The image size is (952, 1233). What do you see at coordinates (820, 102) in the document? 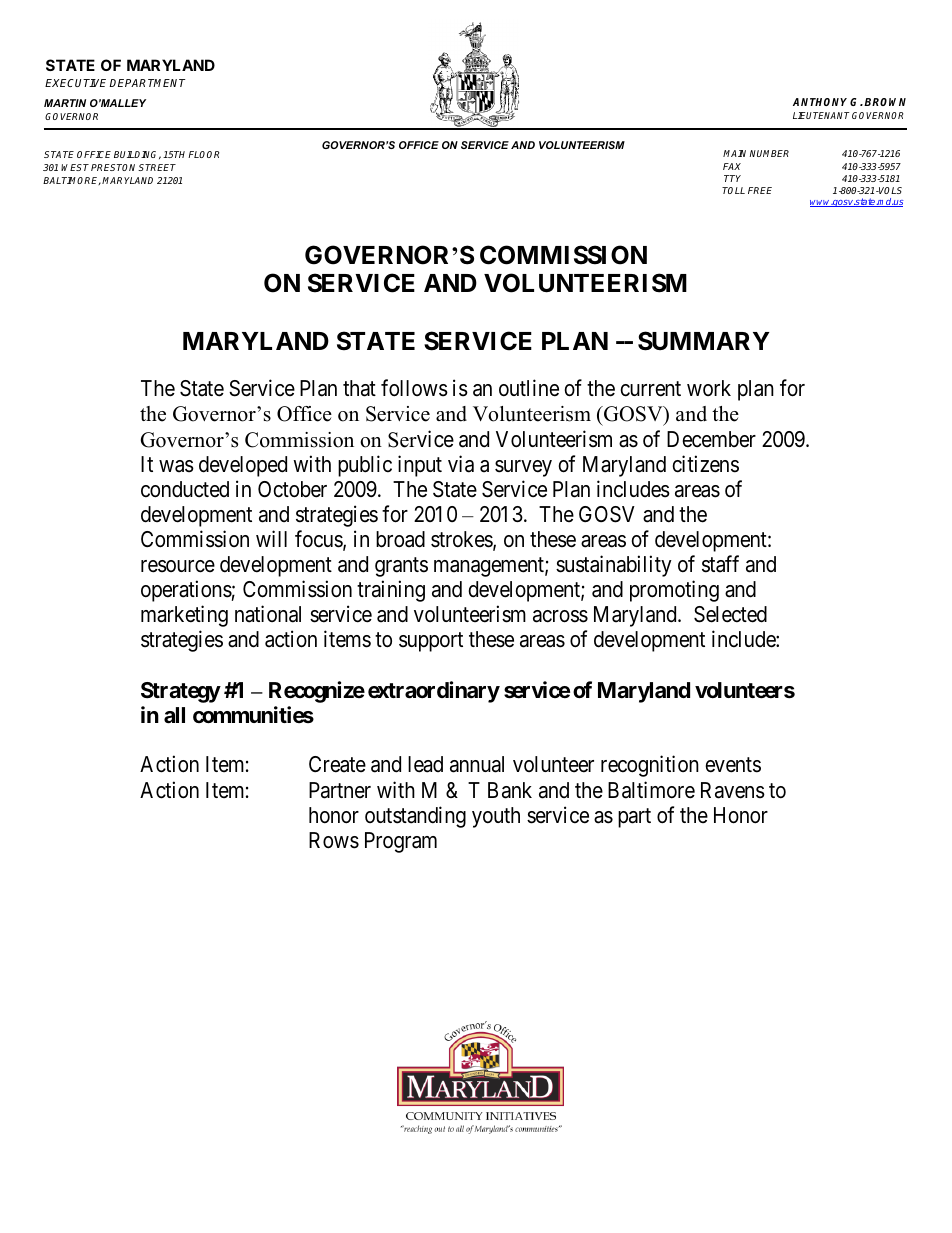
I see `ANTHONY` at bounding box center [820, 102].
